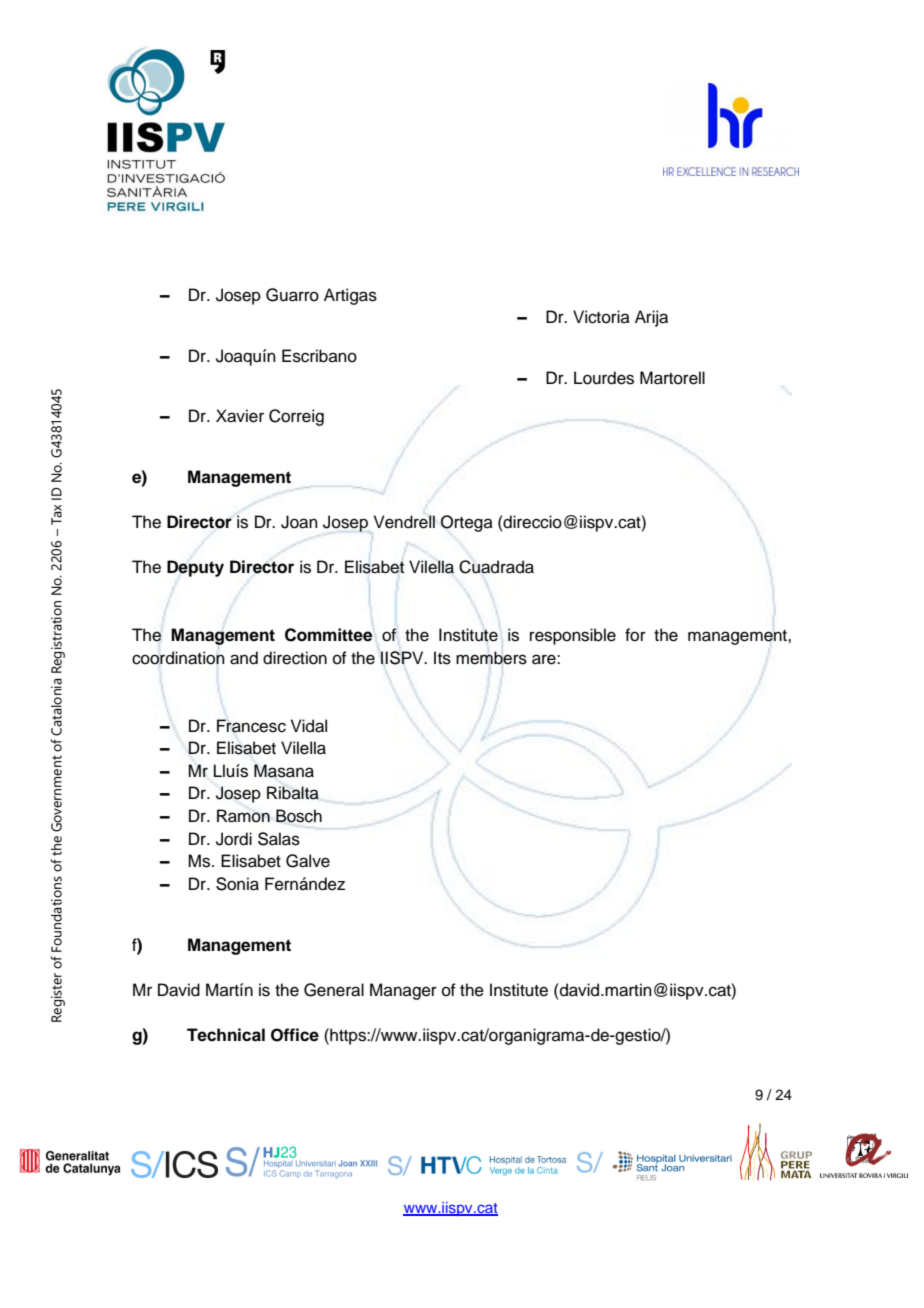  What do you see at coordinates (226, 1035) in the image?
I see `Technical` at bounding box center [226, 1035].
